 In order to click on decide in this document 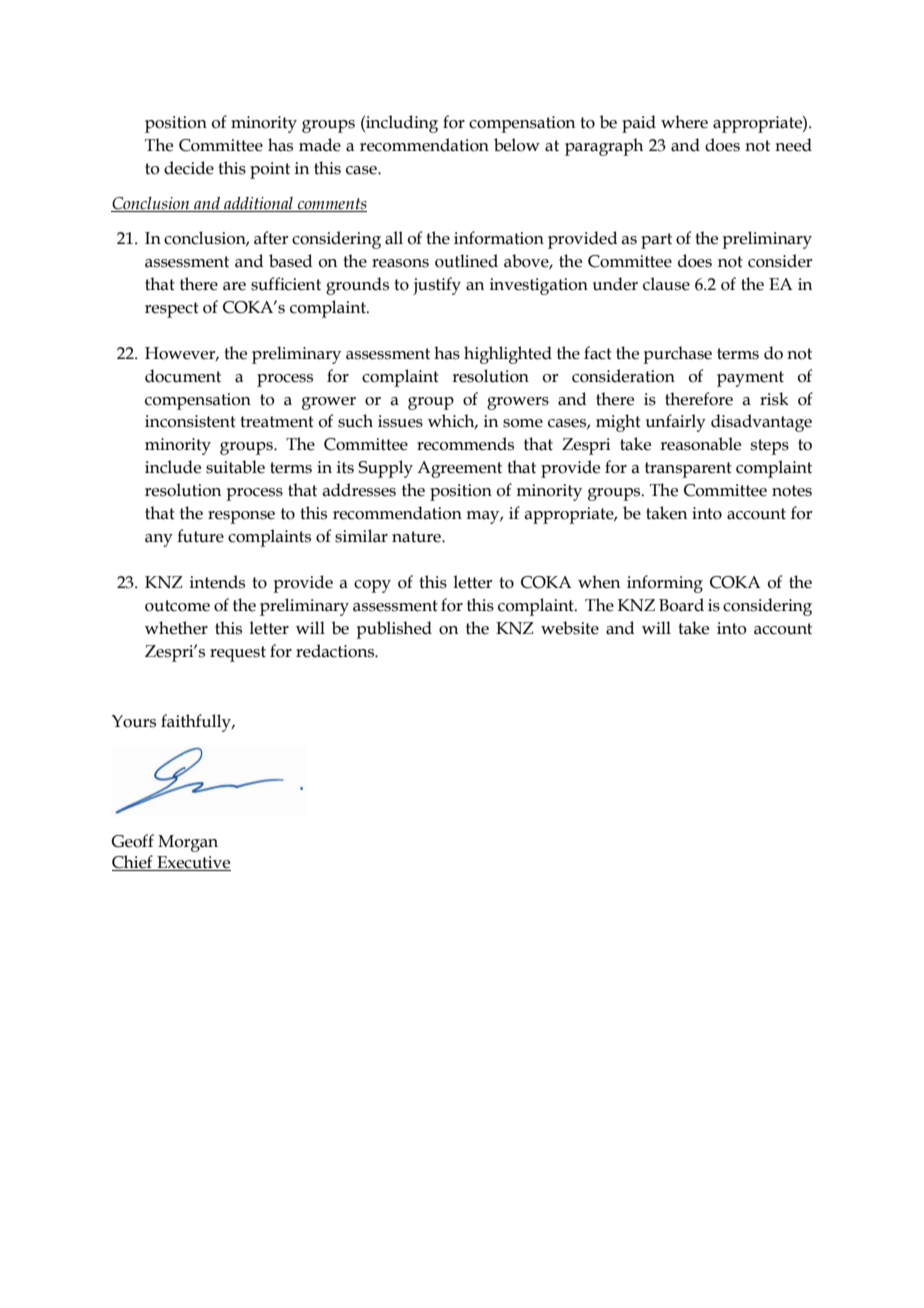, I will do `click(189, 168)`.
